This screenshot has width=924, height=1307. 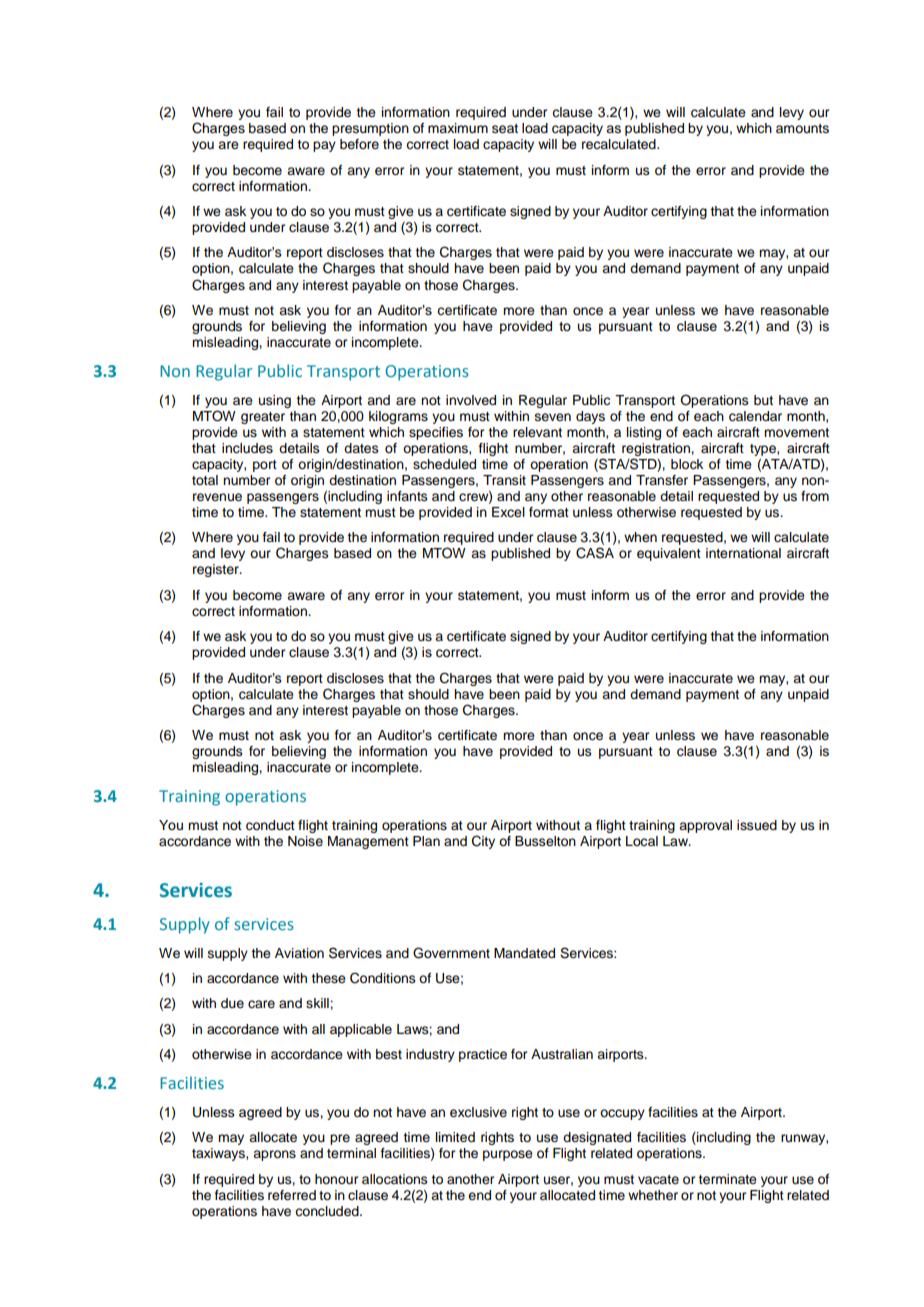 What do you see at coordinates (508, 512) in the screenshot?
I see `Excel` at bounding box center [508, 512].
